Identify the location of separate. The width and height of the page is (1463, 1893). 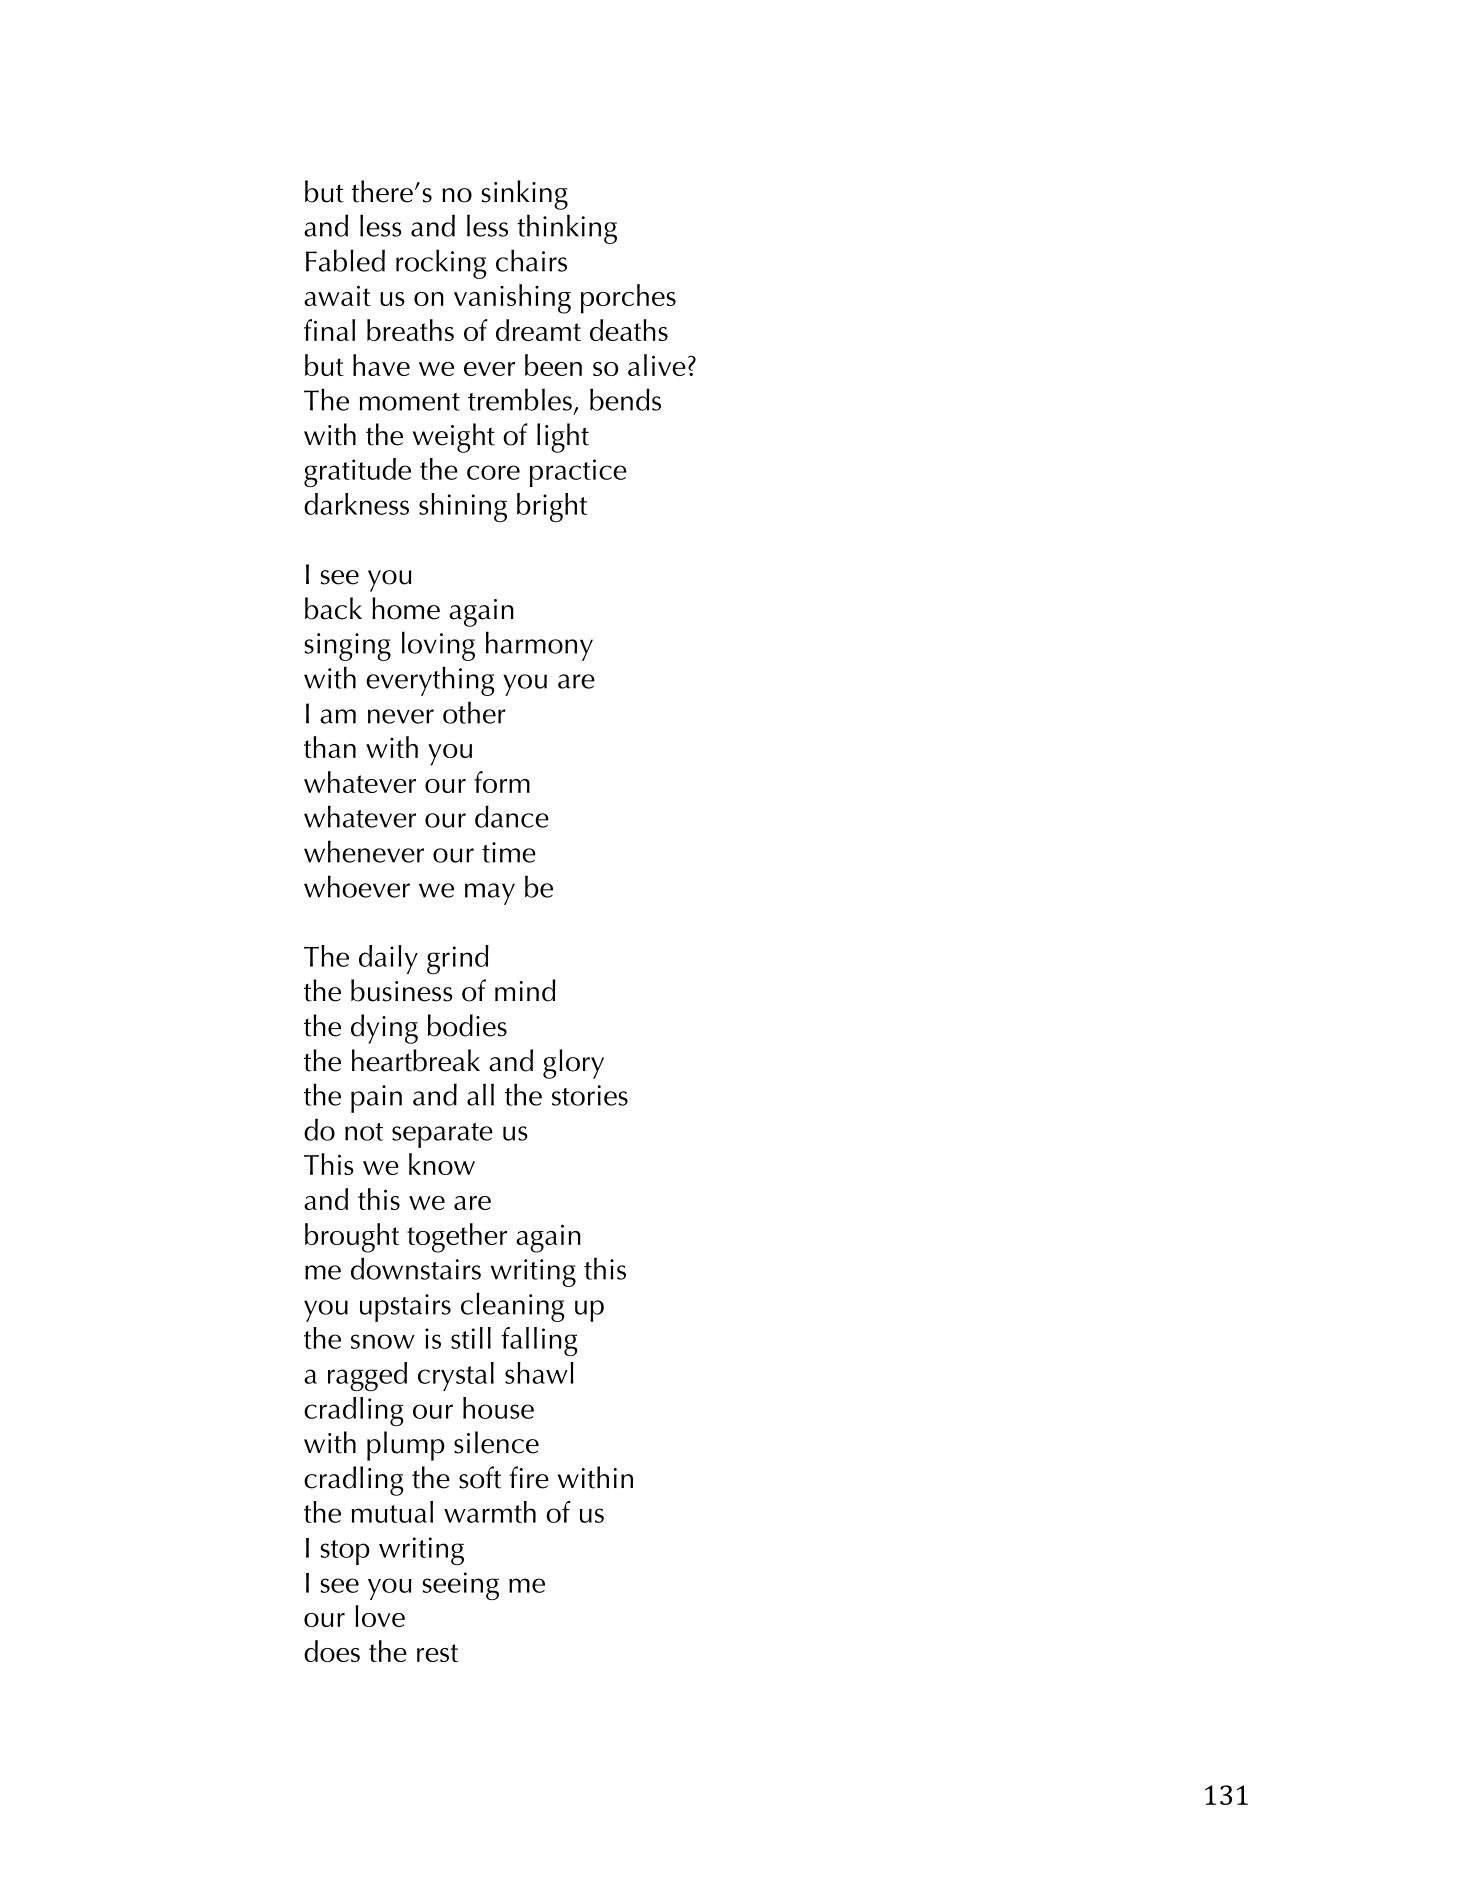
(442, 1135).
